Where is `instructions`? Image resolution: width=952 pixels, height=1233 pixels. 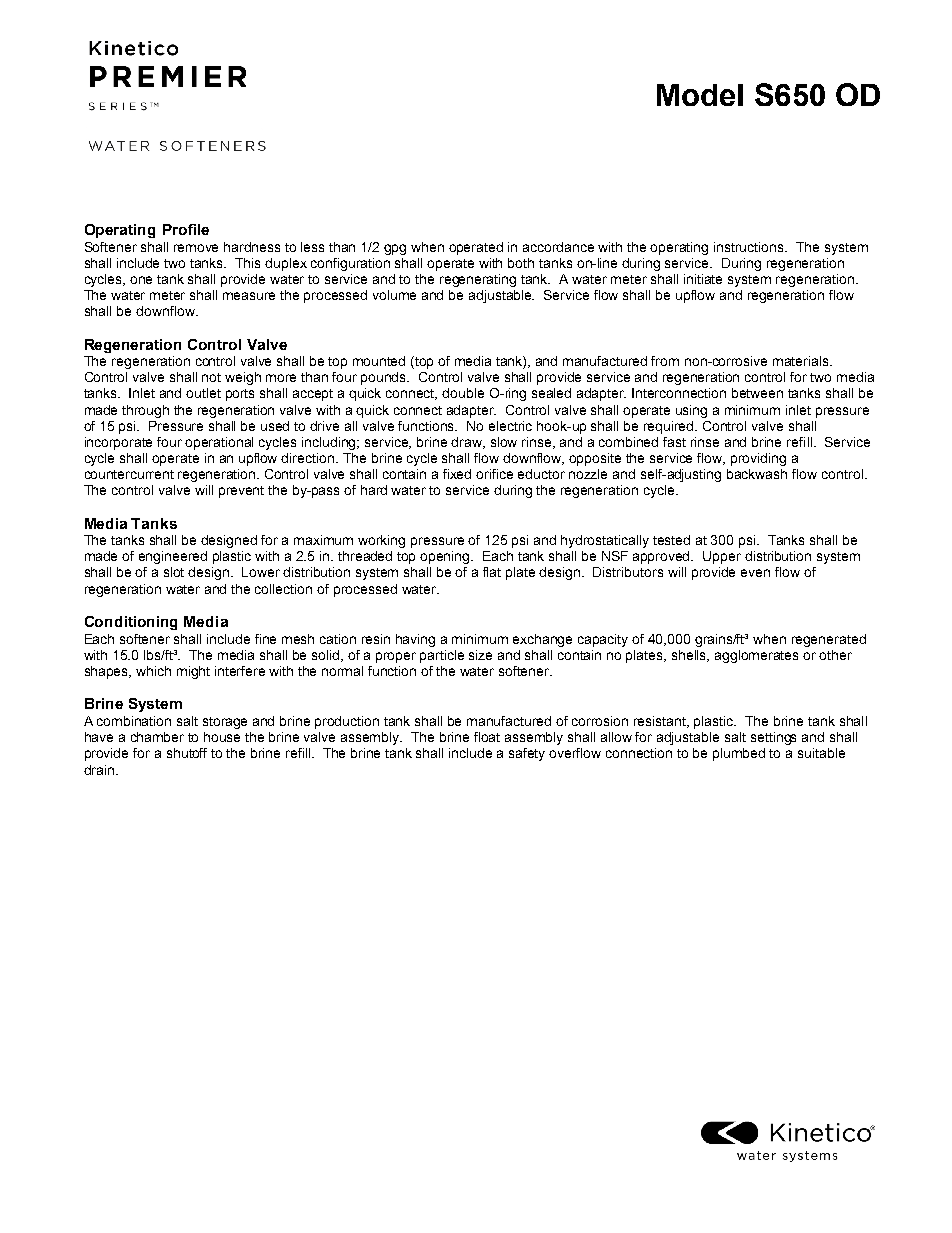 instructions is located at coordinates (750, 247).
